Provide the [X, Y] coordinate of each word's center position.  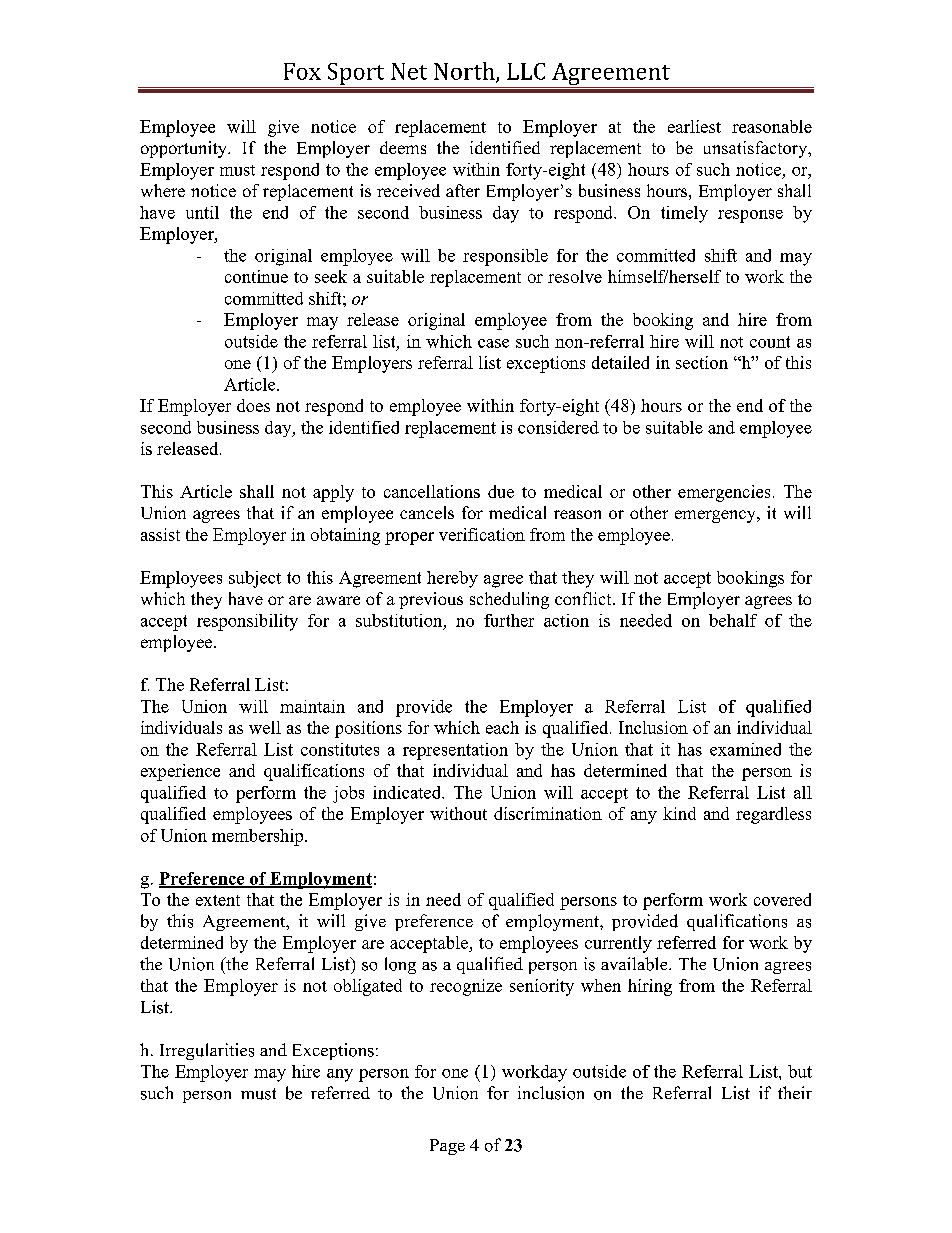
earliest [694, 126]
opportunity [185, 149]
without [458, 813]
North [465, 72]
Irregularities [207, 1051]
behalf [733, 620]
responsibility [247, 622]
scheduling [509, 600]
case [493, 343]
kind [679, 813]
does [253, 405]
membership [259, 837]
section [702, 362]
